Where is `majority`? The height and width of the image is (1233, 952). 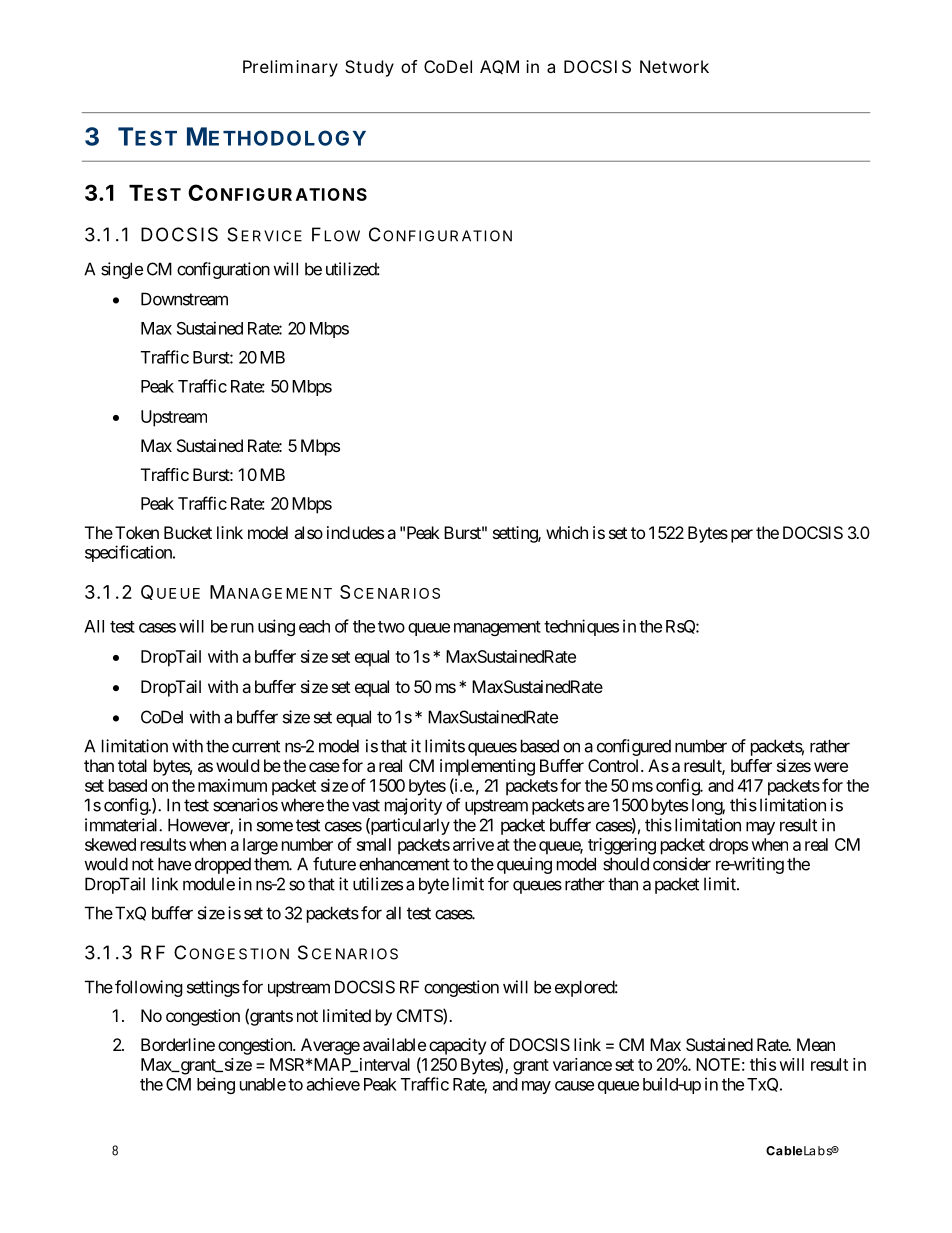
majority is located at coordinates (413, 806).
